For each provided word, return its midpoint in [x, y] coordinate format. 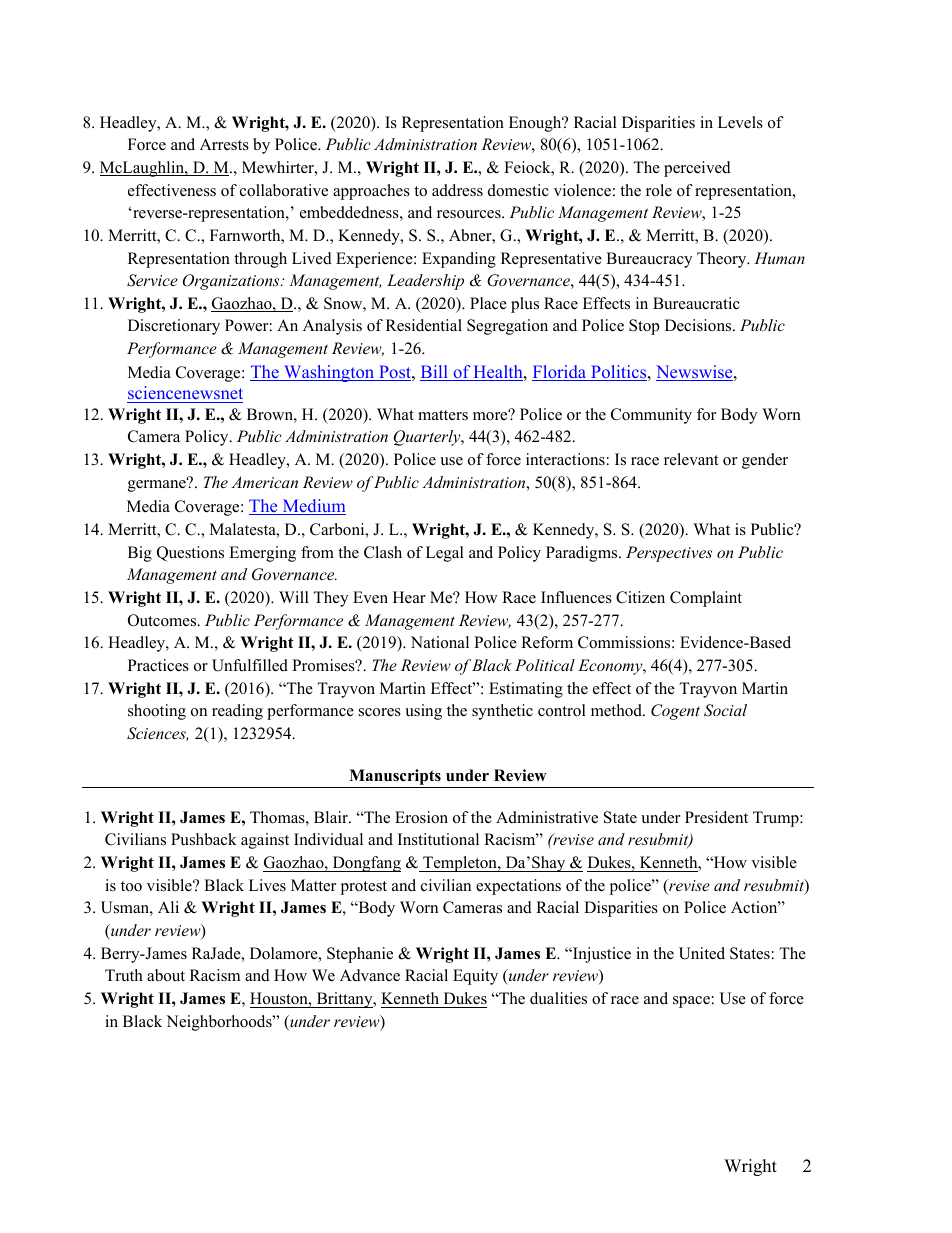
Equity [475, 977]
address [457, 190]
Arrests [224, 144]
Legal [445, 554]
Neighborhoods [220, 1023]
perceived [697, 169]
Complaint [706, 599]
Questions [190, 554]
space [691, 1002]
